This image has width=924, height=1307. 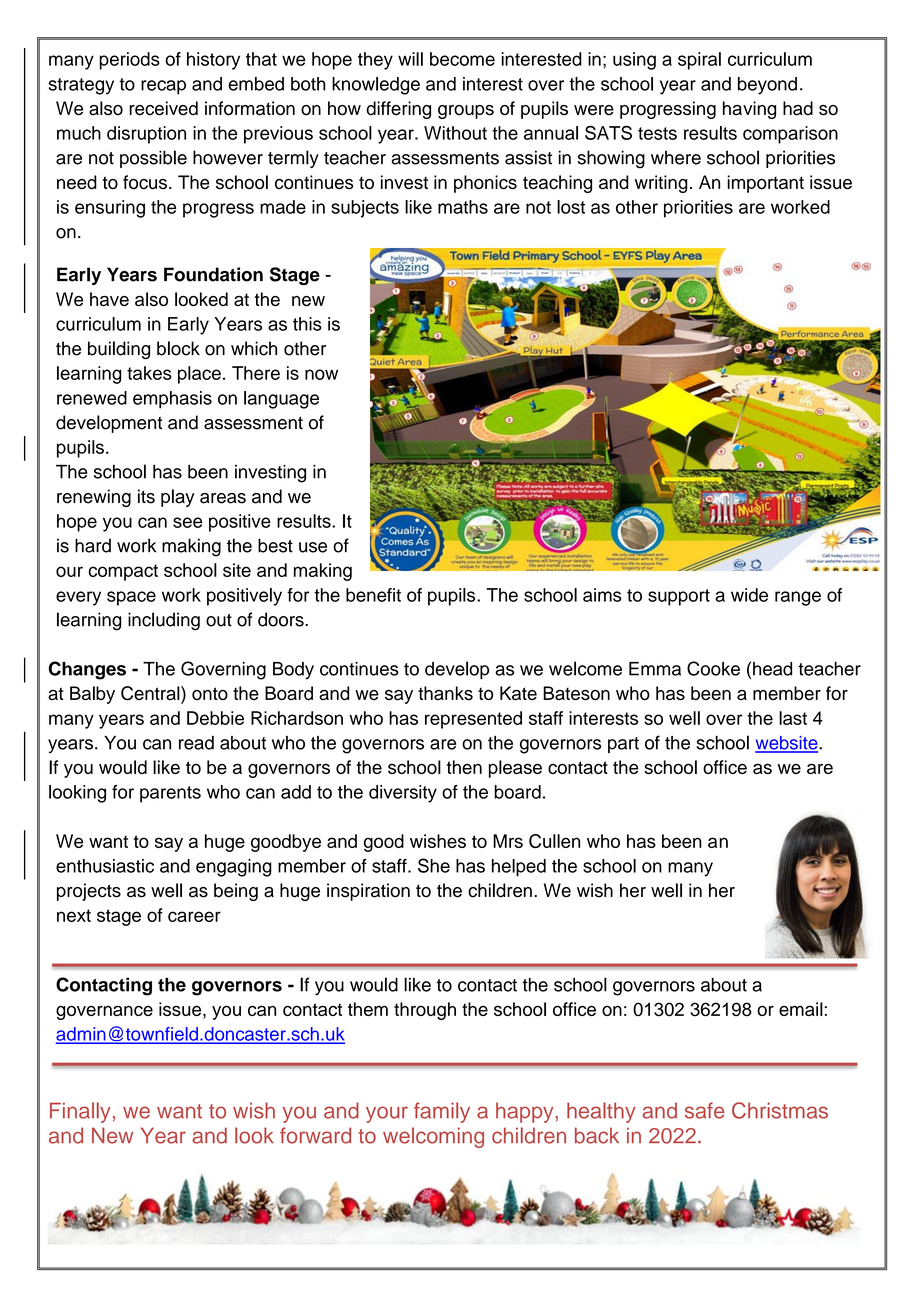 I want to click on Finally, so click(x=80, y=1112).
